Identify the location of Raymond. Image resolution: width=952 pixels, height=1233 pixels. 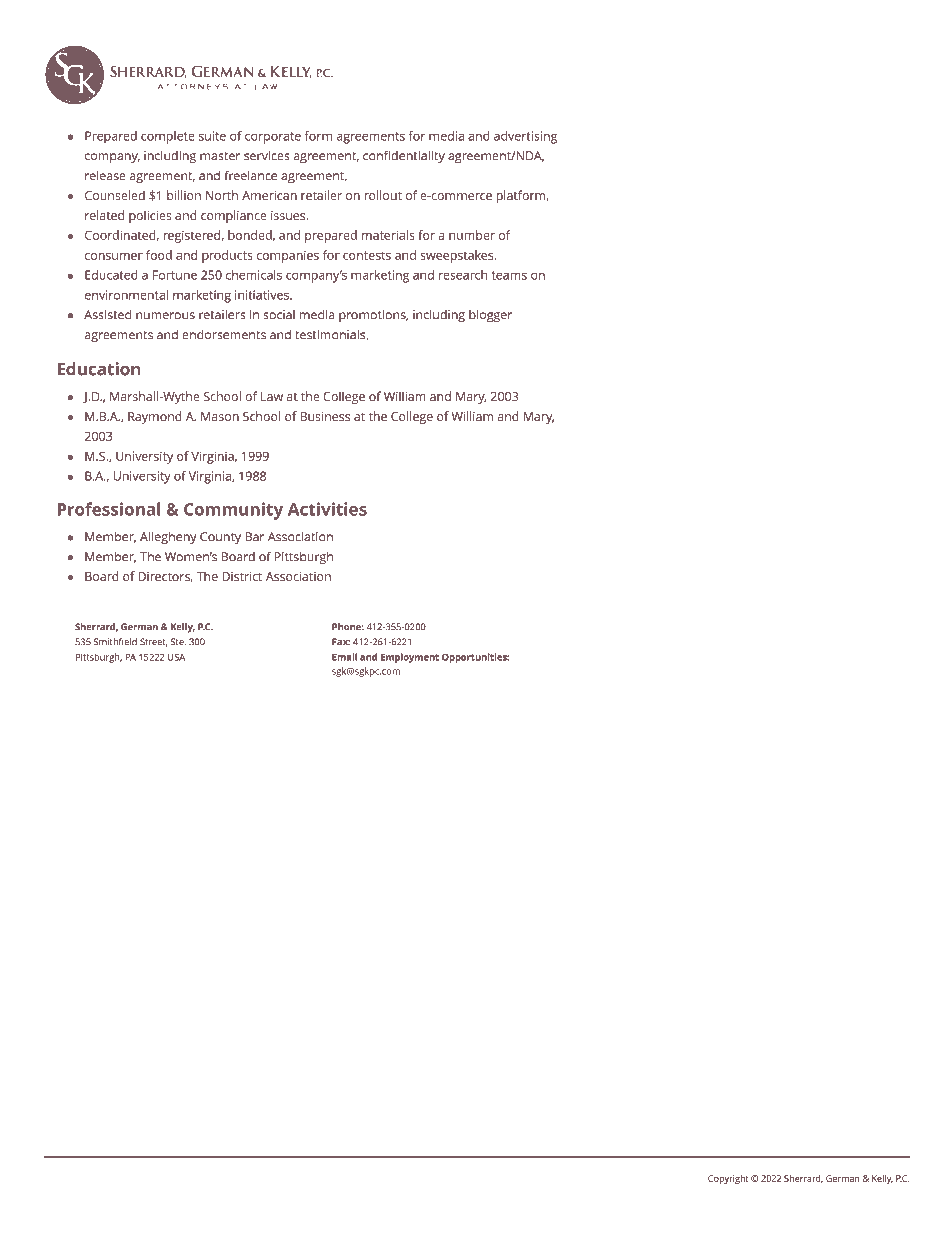
(155, 417).
